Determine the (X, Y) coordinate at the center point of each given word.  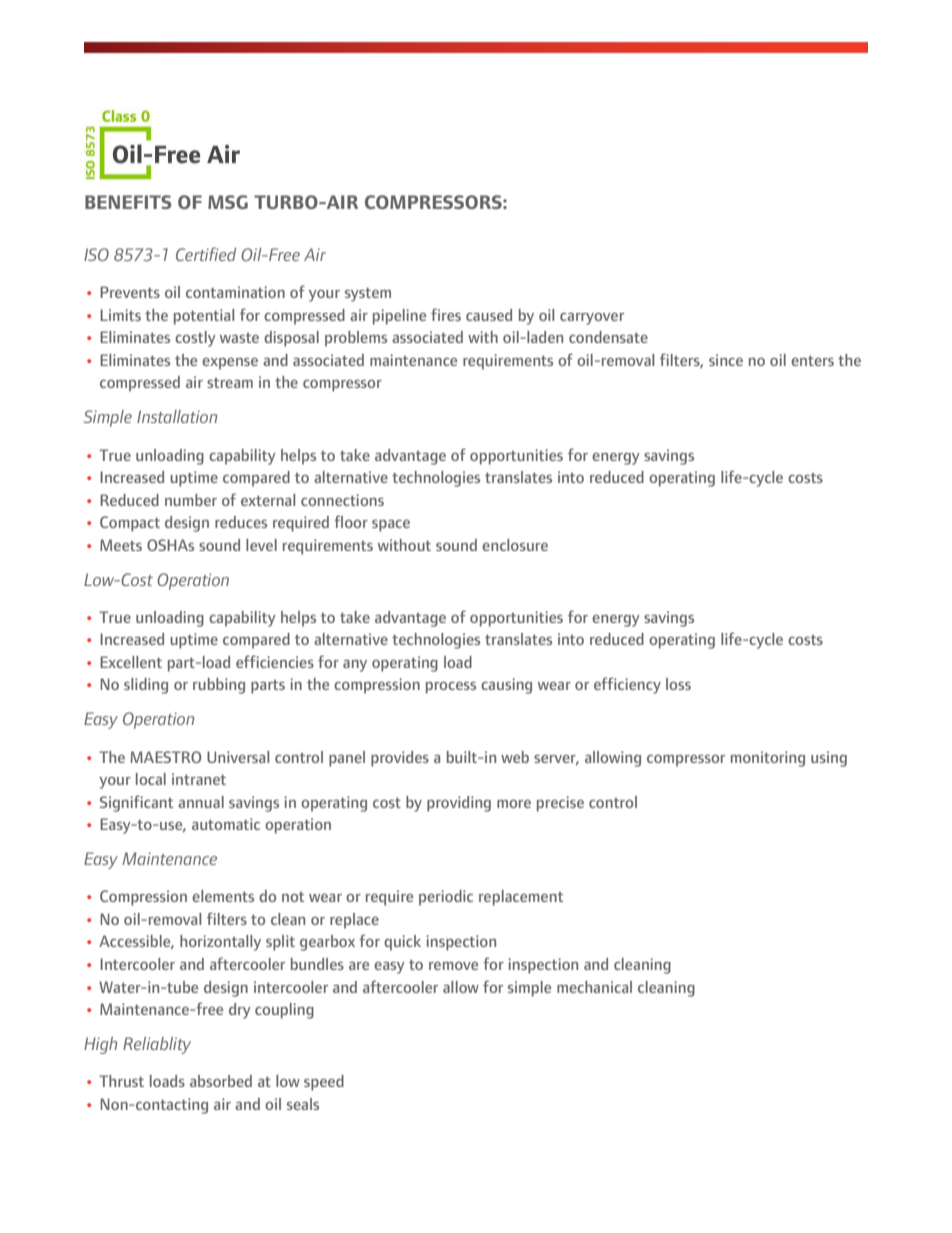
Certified (206, 254)
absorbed (221, 1081)
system (368, 294)
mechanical (594, 987)
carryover (592, 319)
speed (324, 1083)
